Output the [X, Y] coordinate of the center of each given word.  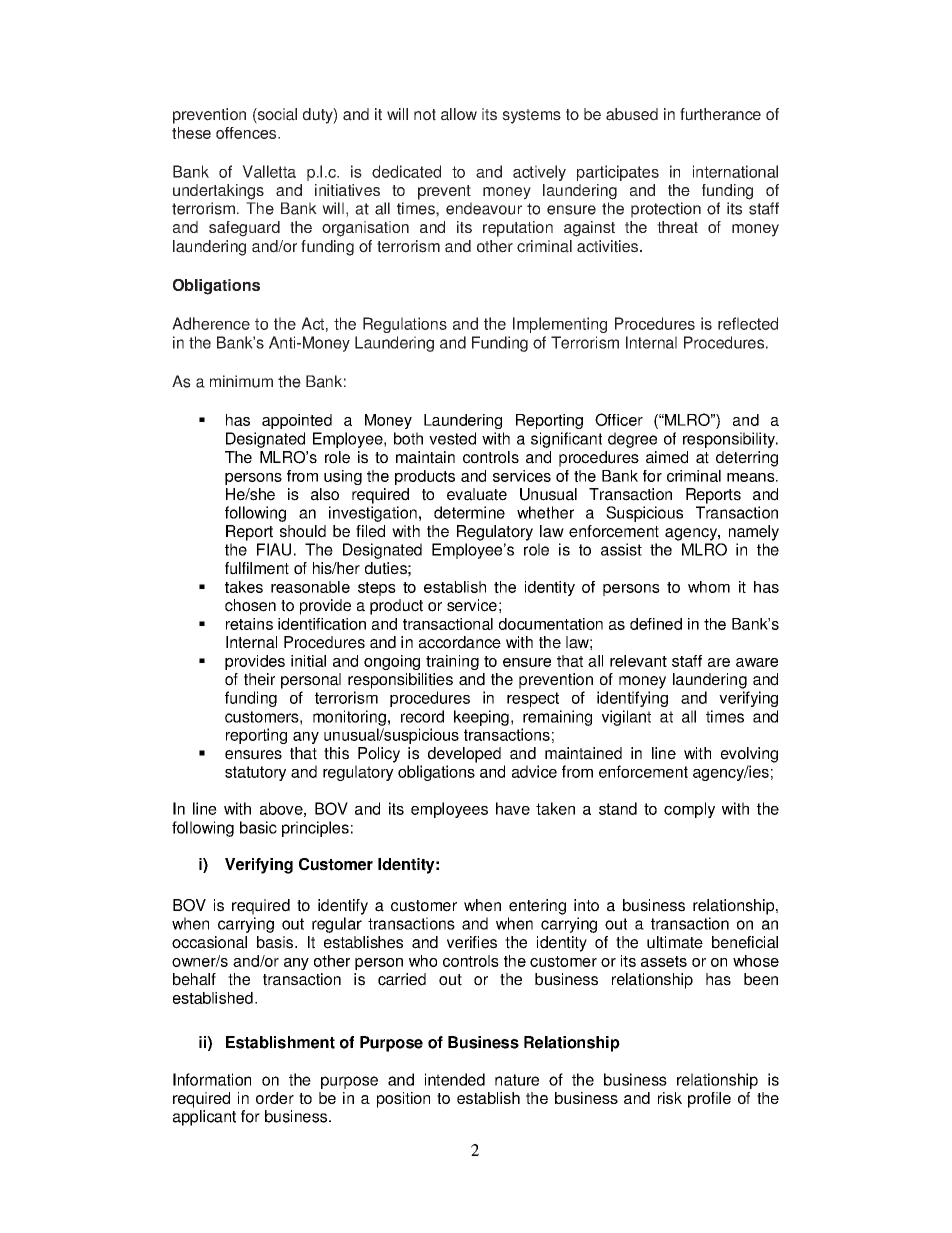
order [275, 1098]
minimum [241, 381]
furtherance [720, 114]
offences [247, 133]
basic [258, 827]
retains [249, 624]
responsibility [730, 440]
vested [452, 438]
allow [459, 114]
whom [709, 587]
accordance [460, 642]
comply [689, 810]
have [513, 808]
